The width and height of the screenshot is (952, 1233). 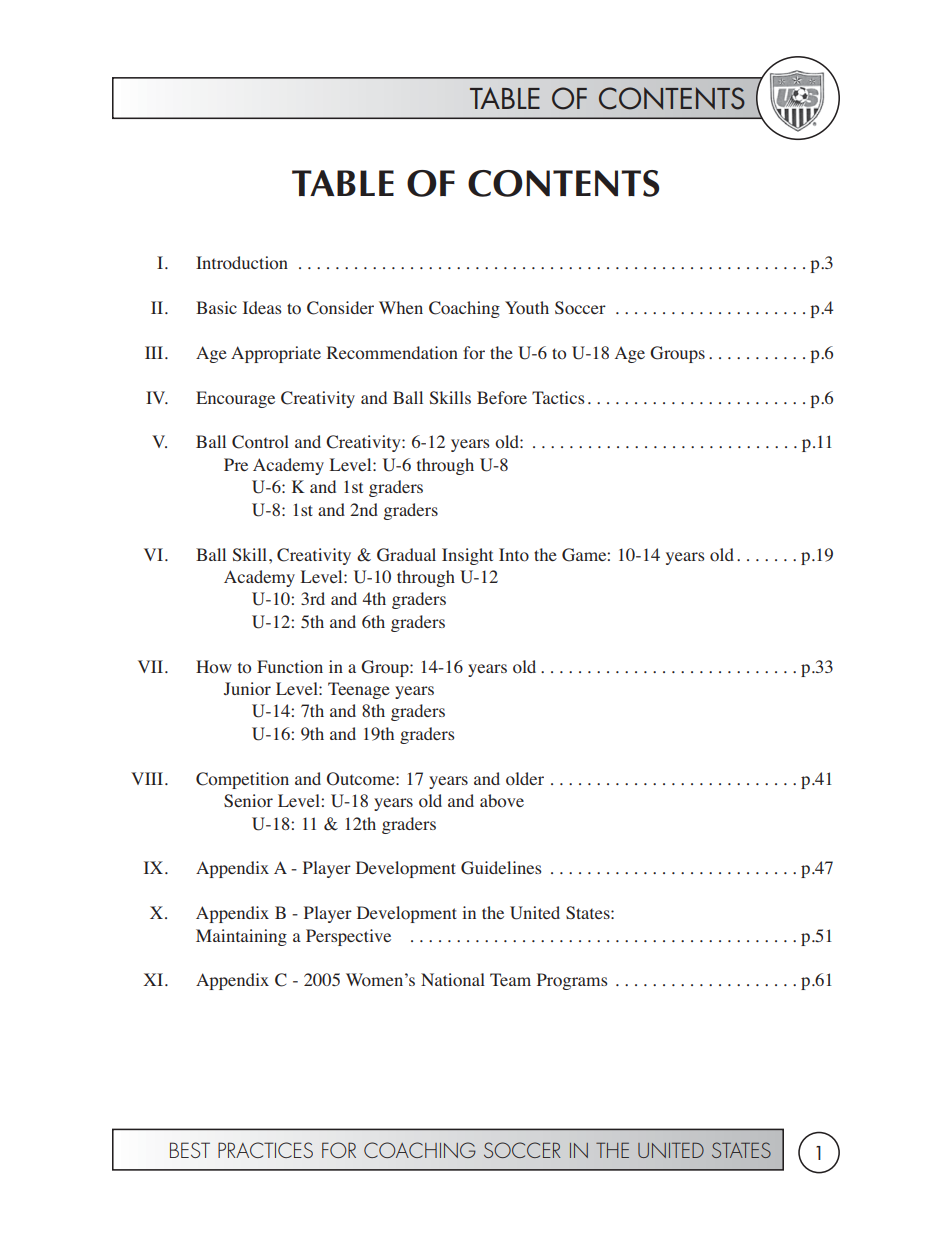 I want to click on BEST, so click(x=190, y=1150).
